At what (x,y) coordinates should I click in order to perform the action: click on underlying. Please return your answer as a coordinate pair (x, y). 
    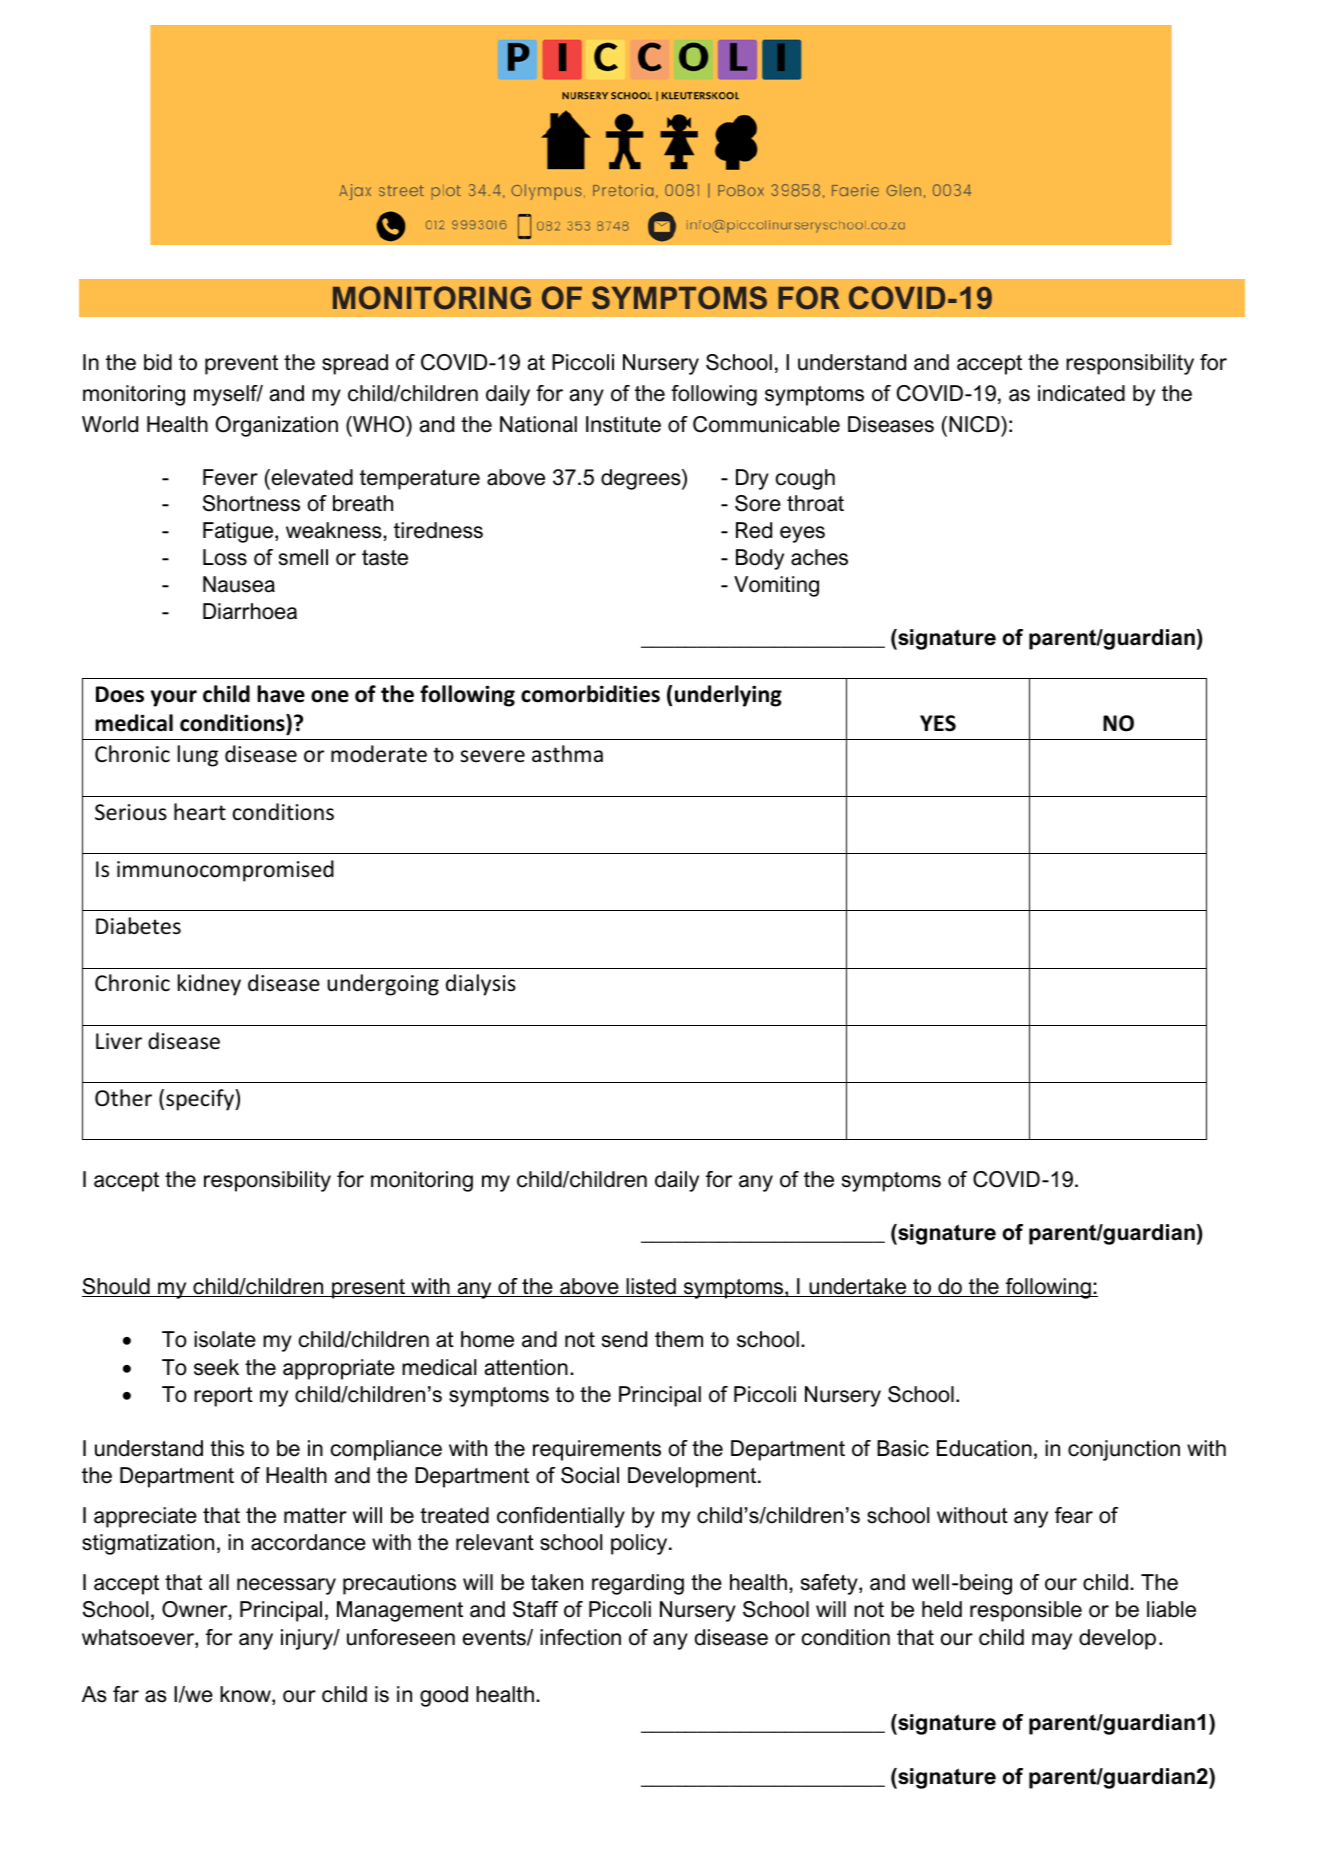
    Looking at the image, I should click on (728, 696).
